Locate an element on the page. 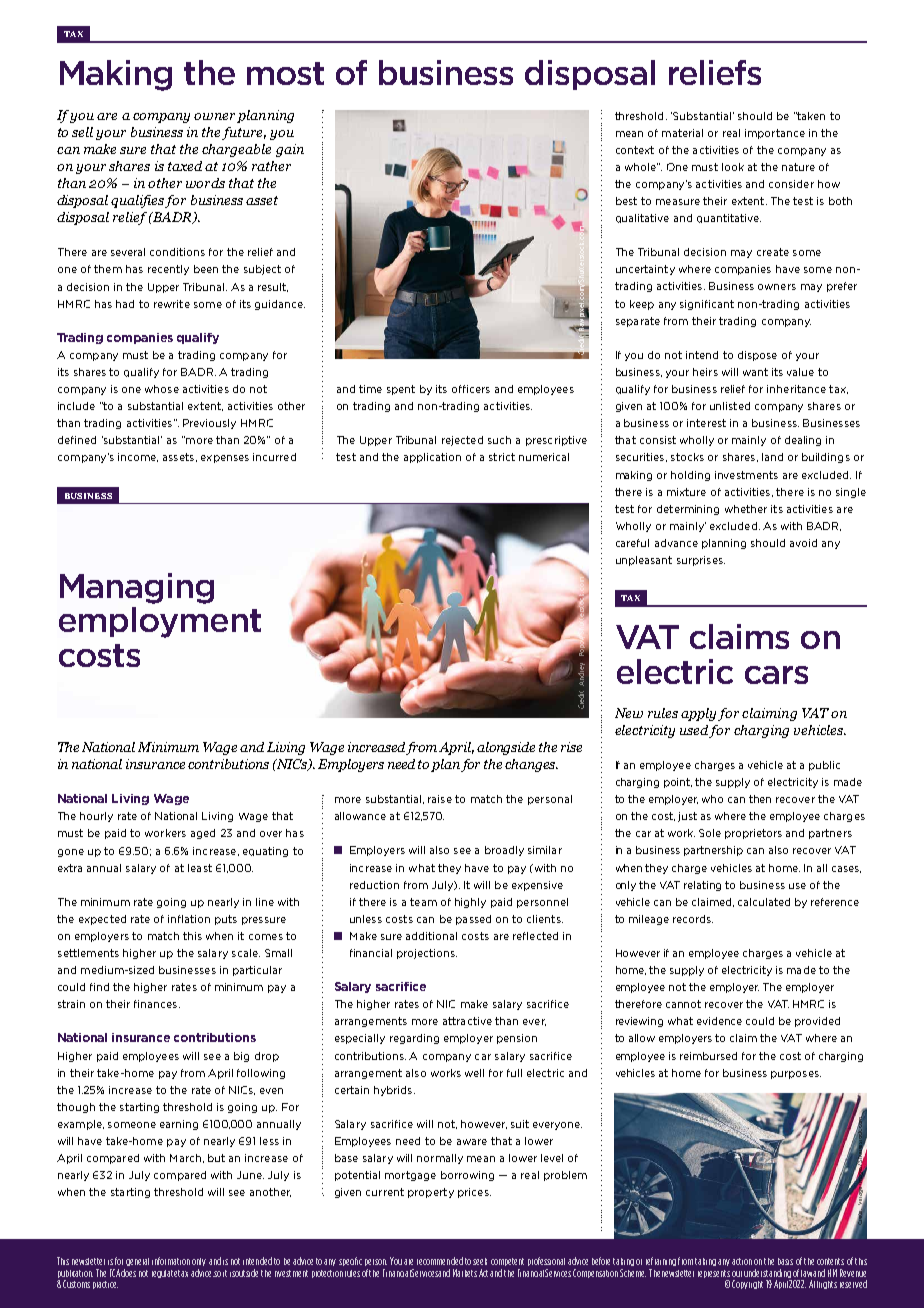 This image has height=1308, width=924. information is located at coordinates (171, 1261).
